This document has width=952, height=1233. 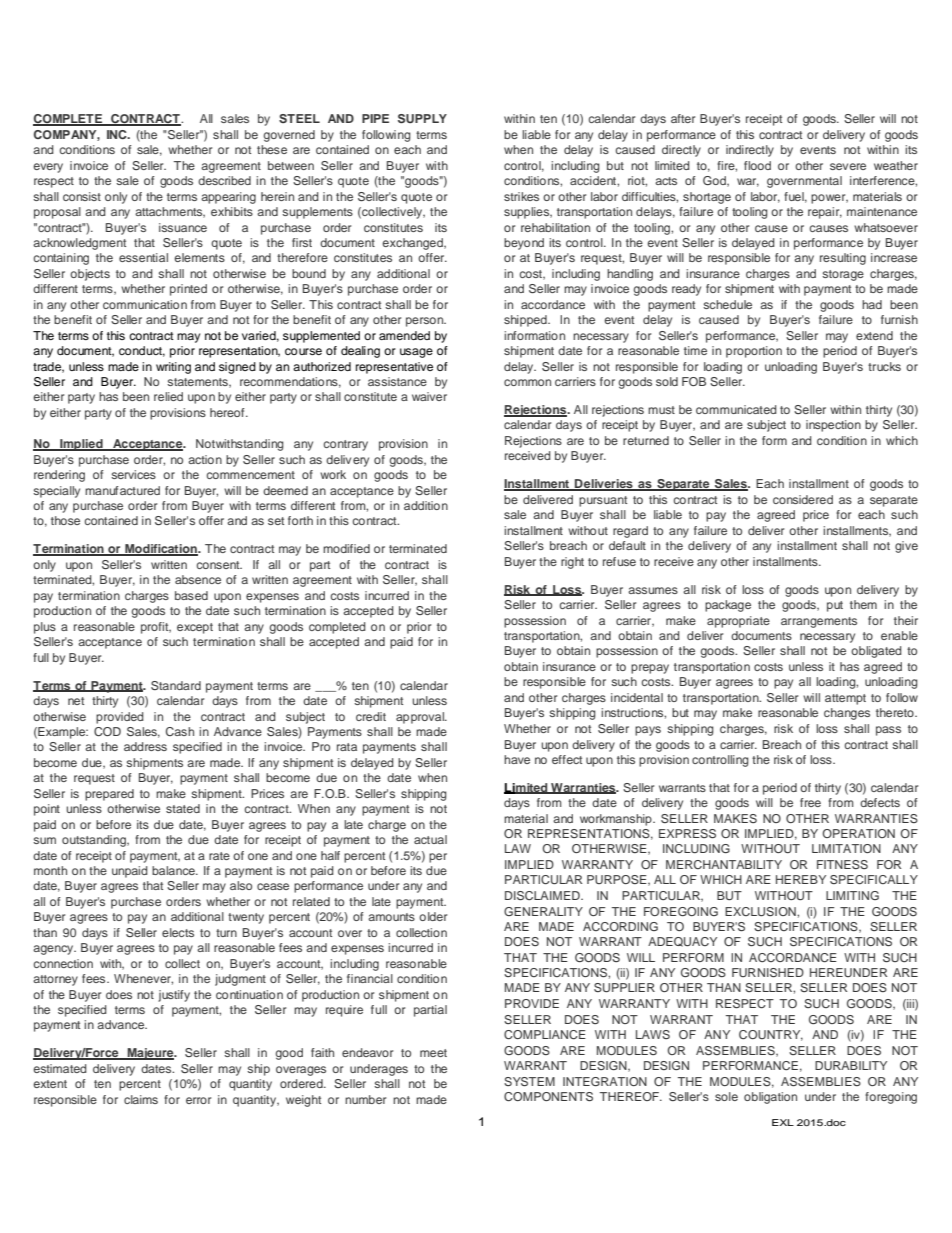 What do you see at coordinates (430, 839) in the document?
I see `actual` at bounding box center [430, 839].
